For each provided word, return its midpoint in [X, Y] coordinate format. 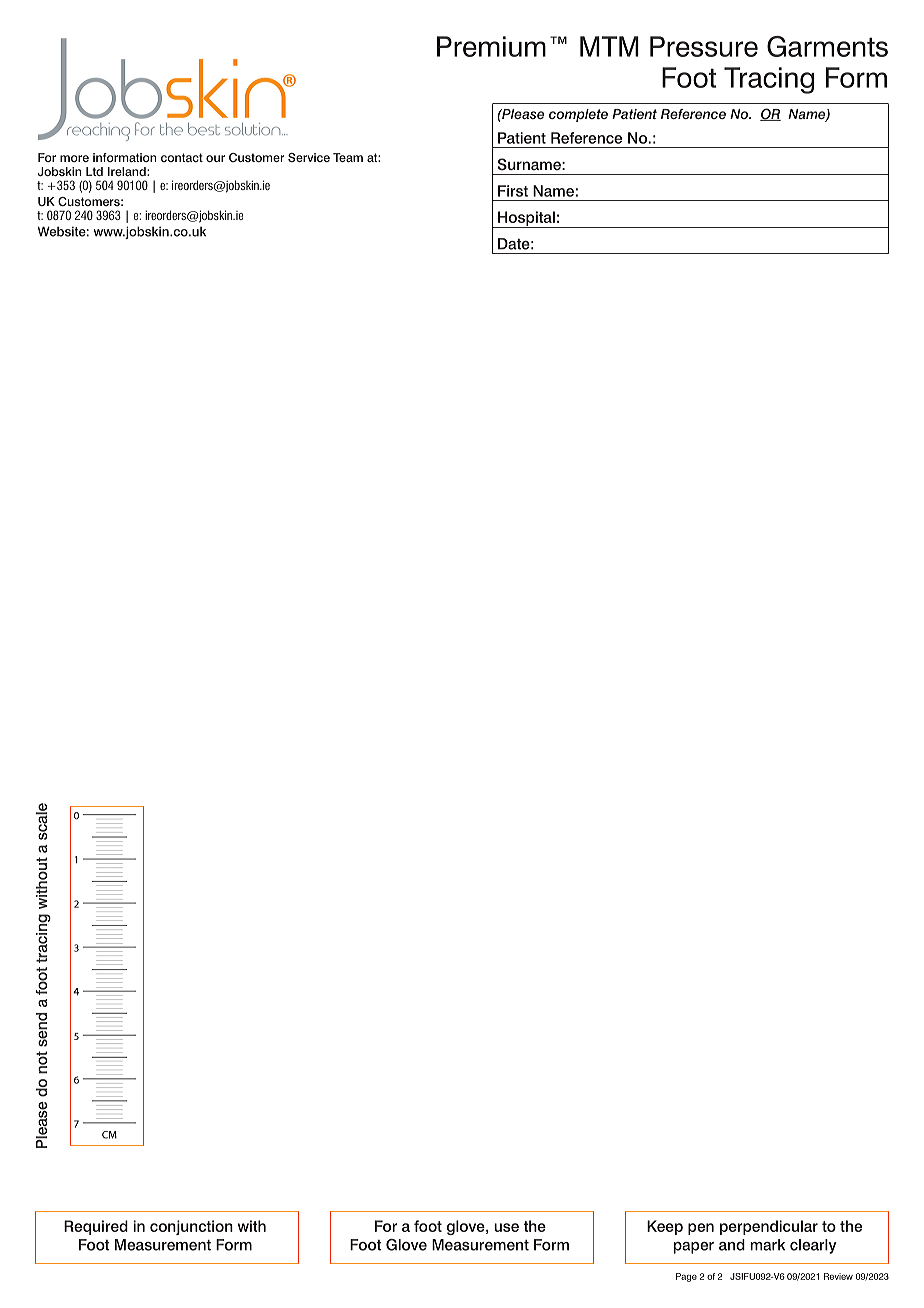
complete [578, 115]
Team [348, 157]
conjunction [191, 1227]
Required [96, 1227]
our [215, 158]
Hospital [526, 219]
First [513, 191]
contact [182, 157]
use [506, 1227]
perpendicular [769, 1227]
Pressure [704, 46]
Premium [491, 46]
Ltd [94, 171]
